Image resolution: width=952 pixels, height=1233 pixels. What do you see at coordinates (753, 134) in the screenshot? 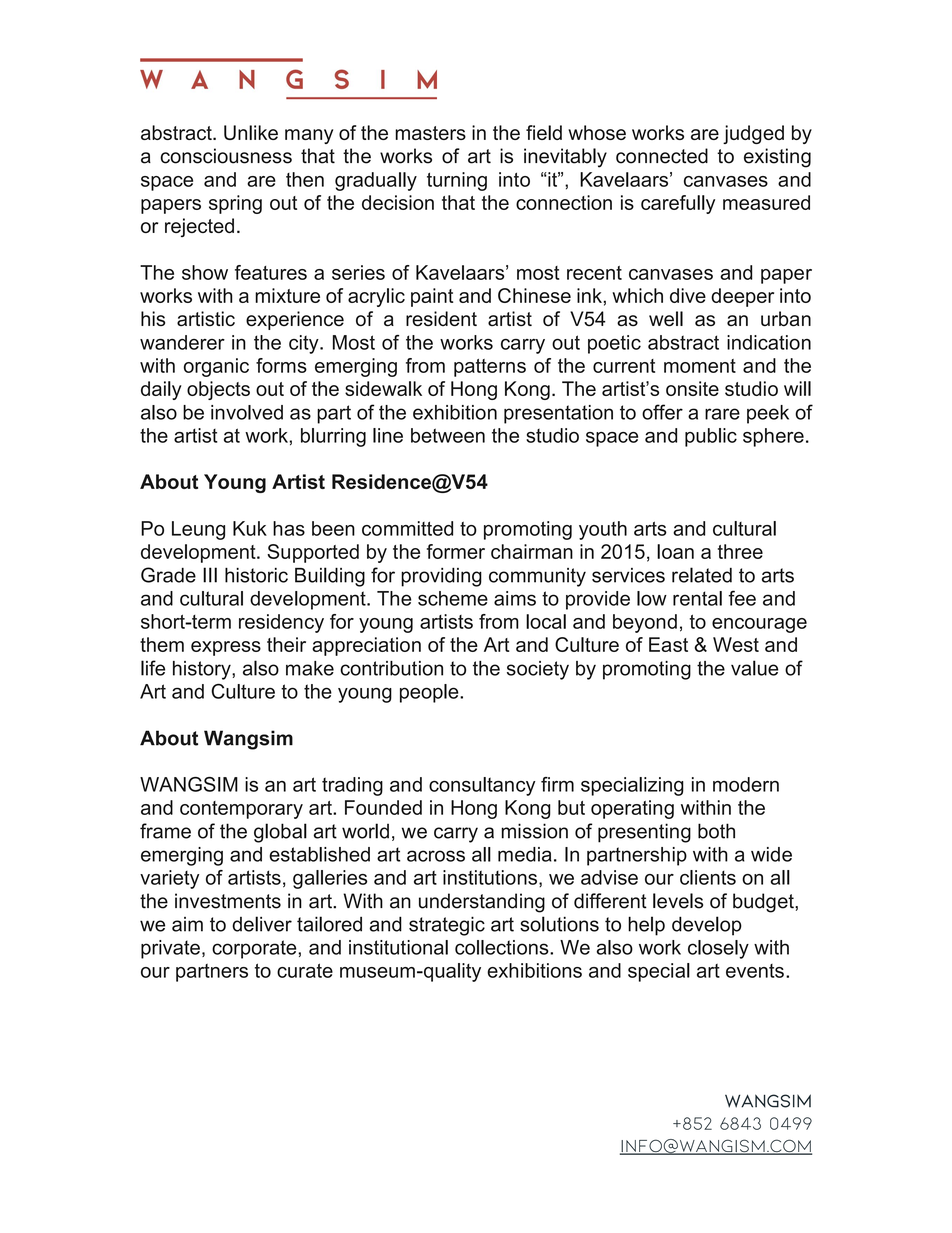
I see `judged` at bounding box center [753, 134].
